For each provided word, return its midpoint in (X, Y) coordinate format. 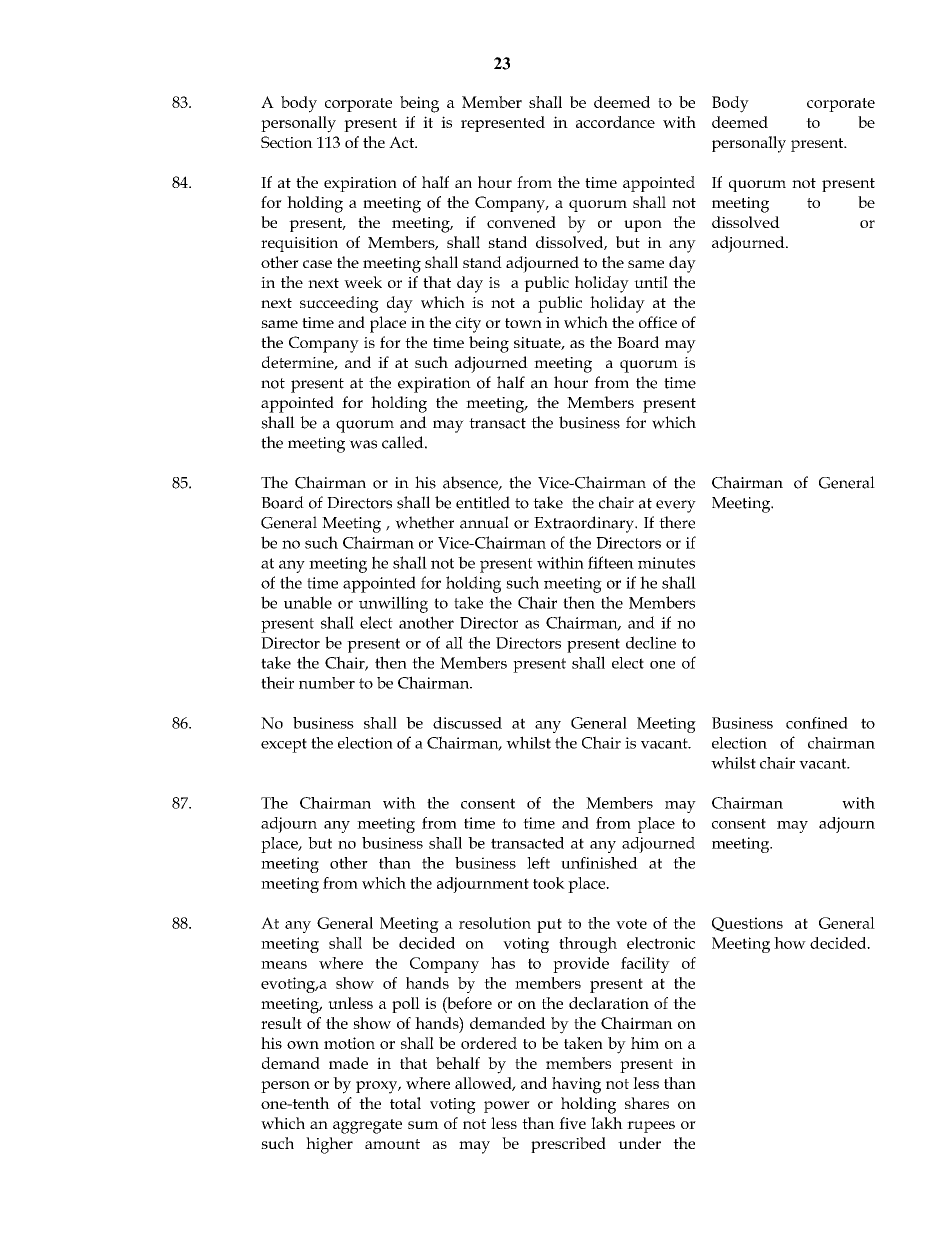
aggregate (367, 1126)
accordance (615, 122)
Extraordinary (585, 524)
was (363, 444)
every (676, 506)
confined (817, 723)
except (284, 745)
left (538, 863)
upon (643, 226)
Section (287, 142)
